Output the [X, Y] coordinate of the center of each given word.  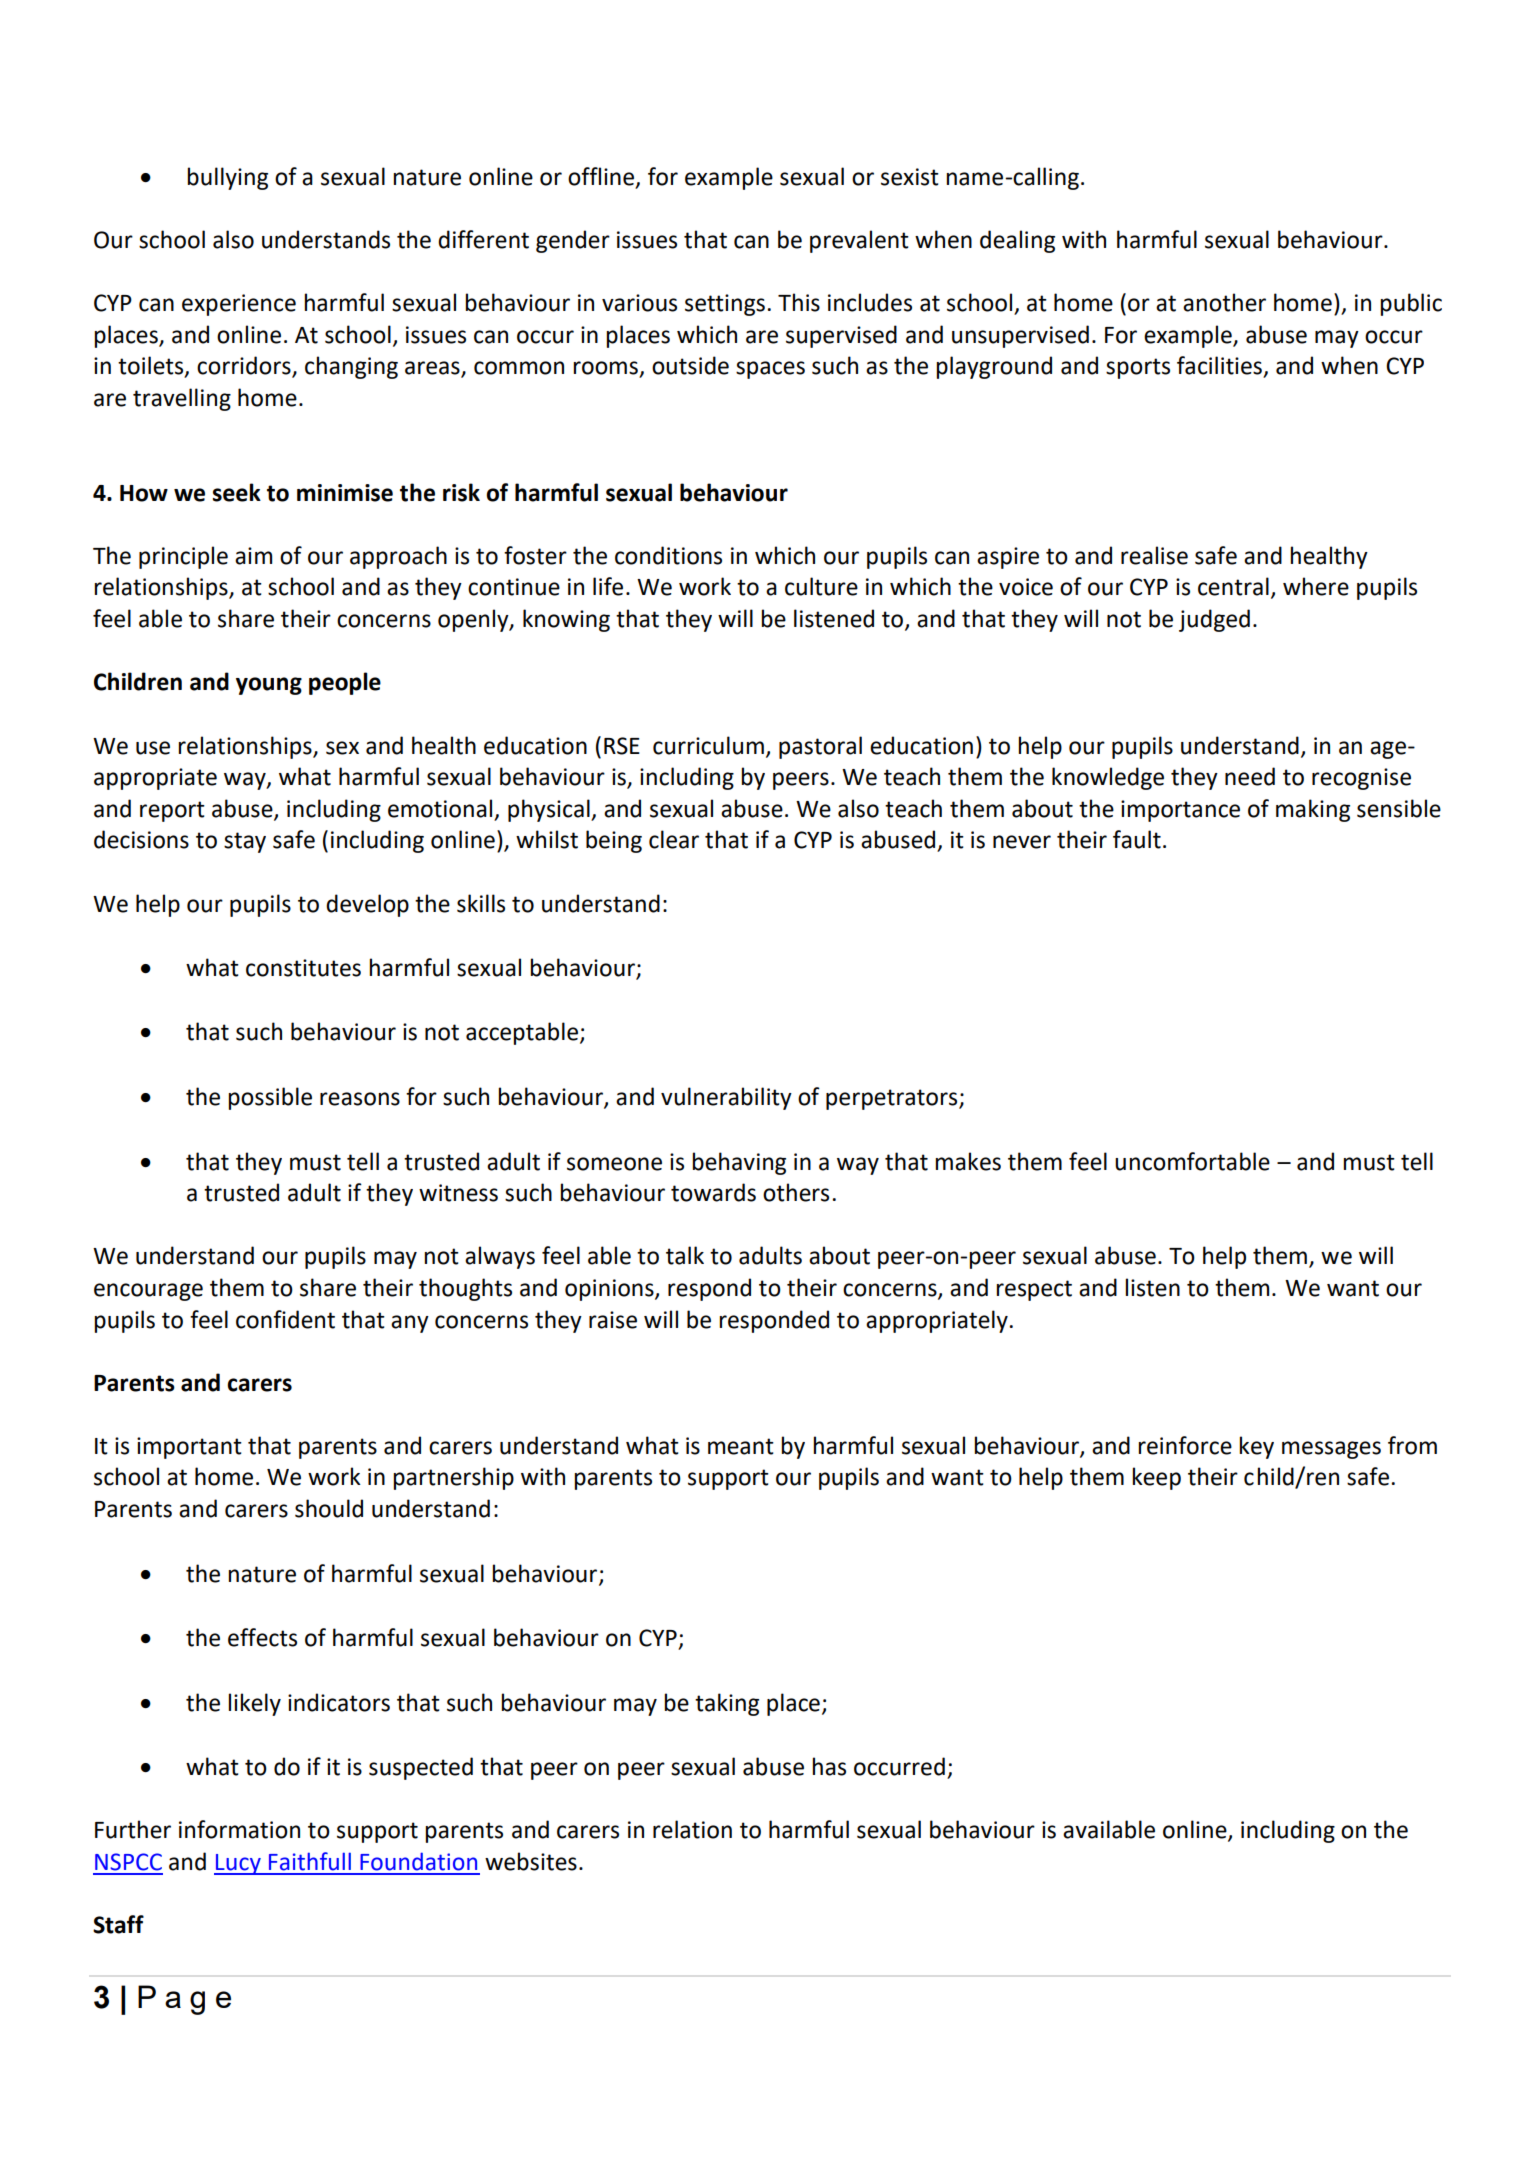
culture [821, 586]
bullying [227, 178]
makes [968, 1161]
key [1256, 1447]
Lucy [238, 1864]
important [189, 1448]
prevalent [859, 241]
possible [270, 1098]
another [1224, 302]
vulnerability [726, 1098]
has [829, 1766]
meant [741, 1446]
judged [1214, 620]
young [269, 686]
